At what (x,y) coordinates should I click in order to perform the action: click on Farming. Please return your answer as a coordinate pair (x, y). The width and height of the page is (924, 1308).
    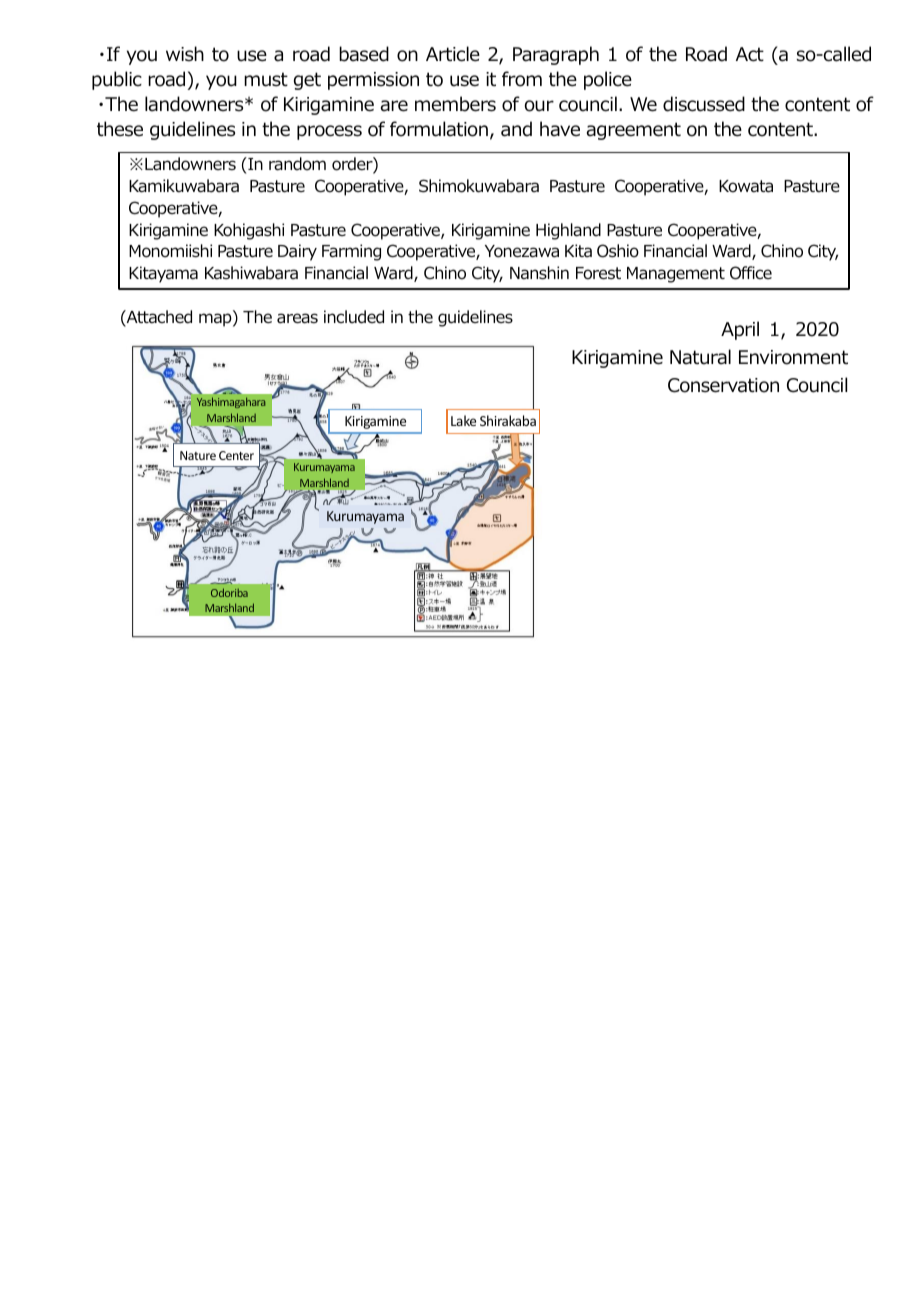
    Looking at the image, I should click on (351, 252).
